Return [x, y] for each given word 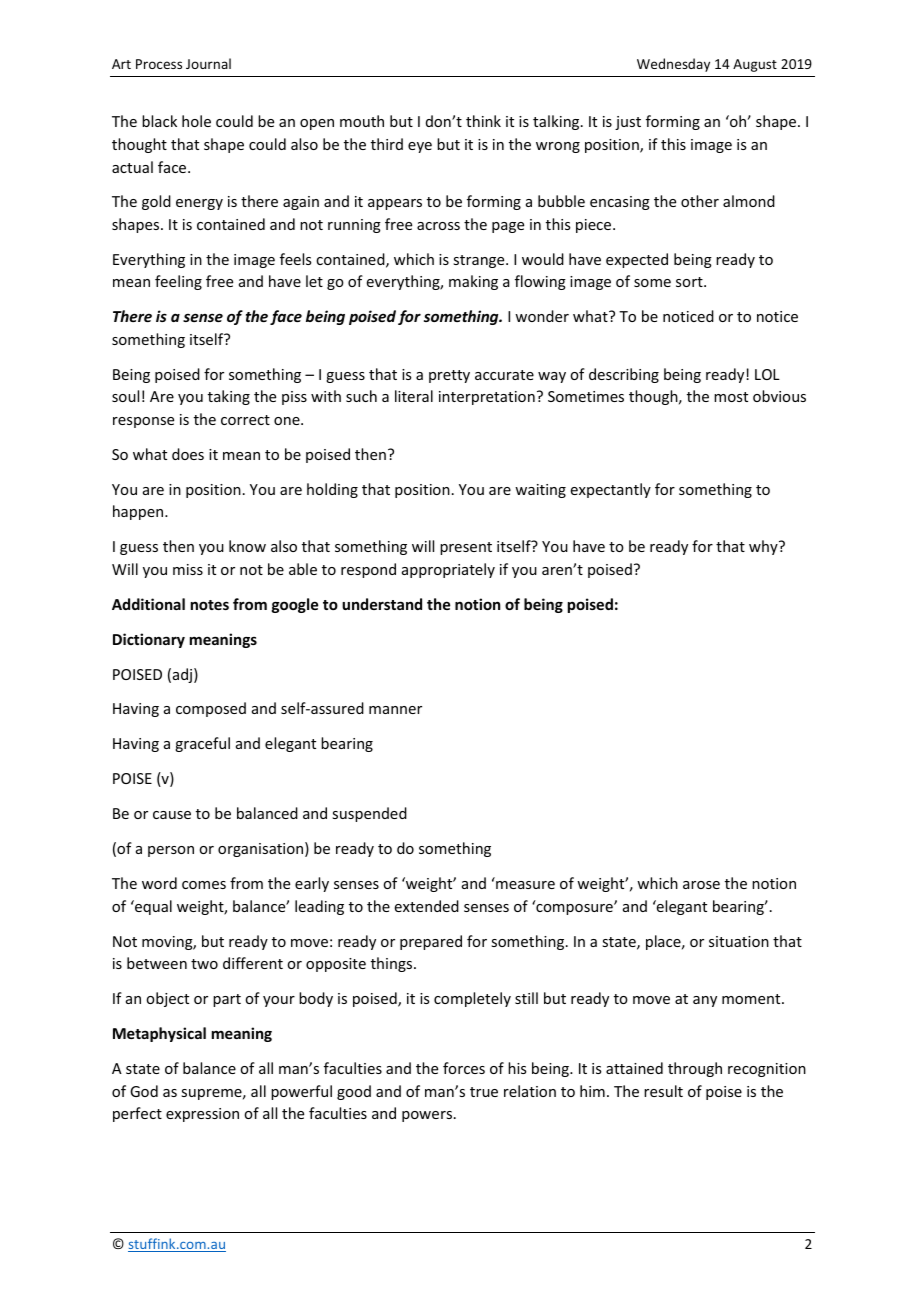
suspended [369, 814]
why [764, 547]
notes [210, 605]
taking [229, 397]
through [695, 1069]
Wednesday [673, 65]
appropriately [448, 570]
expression [202, 1115]
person [171, 851]
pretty [449, 376]
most [731, 397]
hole [196, 121]
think [483, 121]
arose [701, 885]
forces [464, 1068]
